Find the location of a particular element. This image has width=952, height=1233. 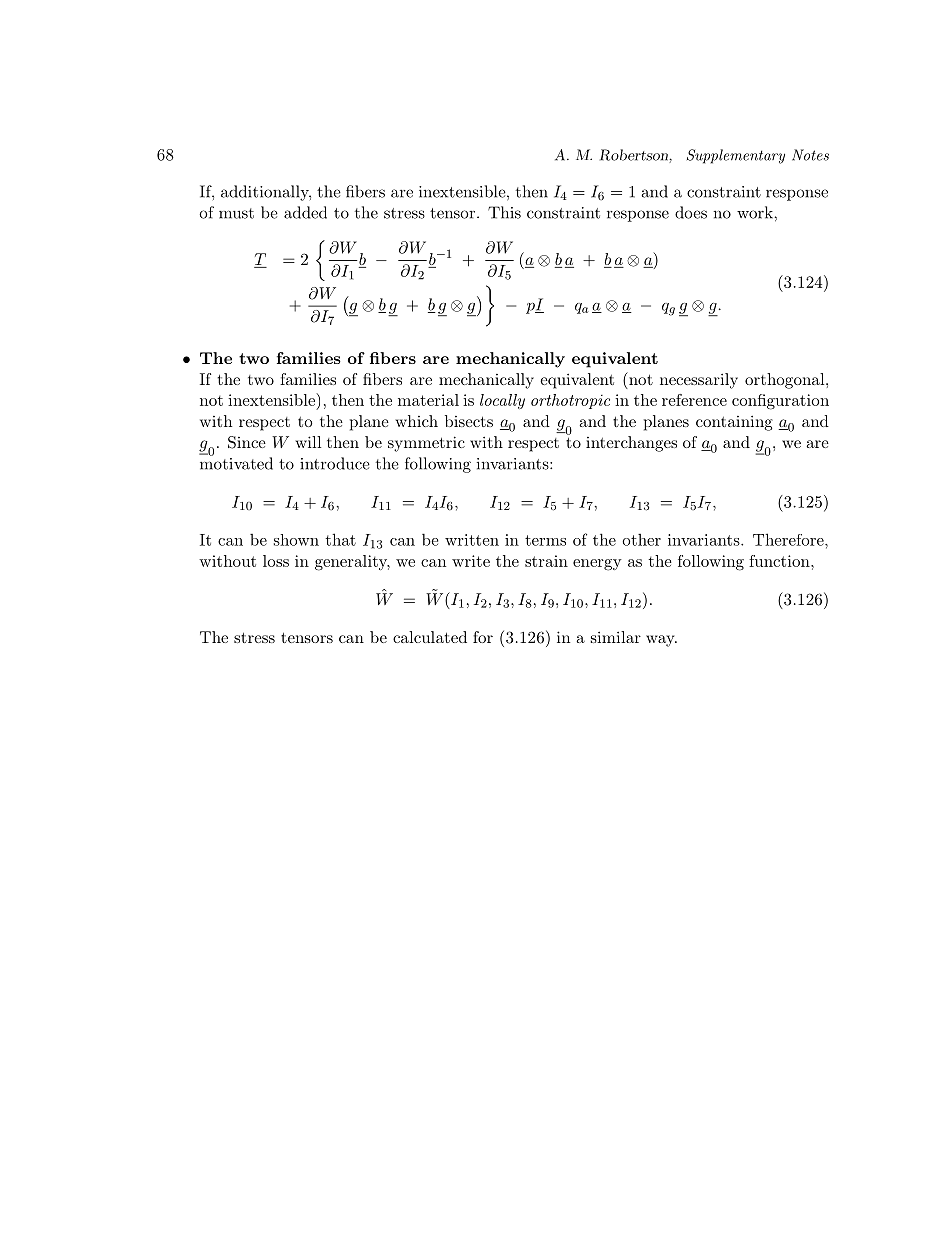

Supplementary is located at coordinates (736, 156).
